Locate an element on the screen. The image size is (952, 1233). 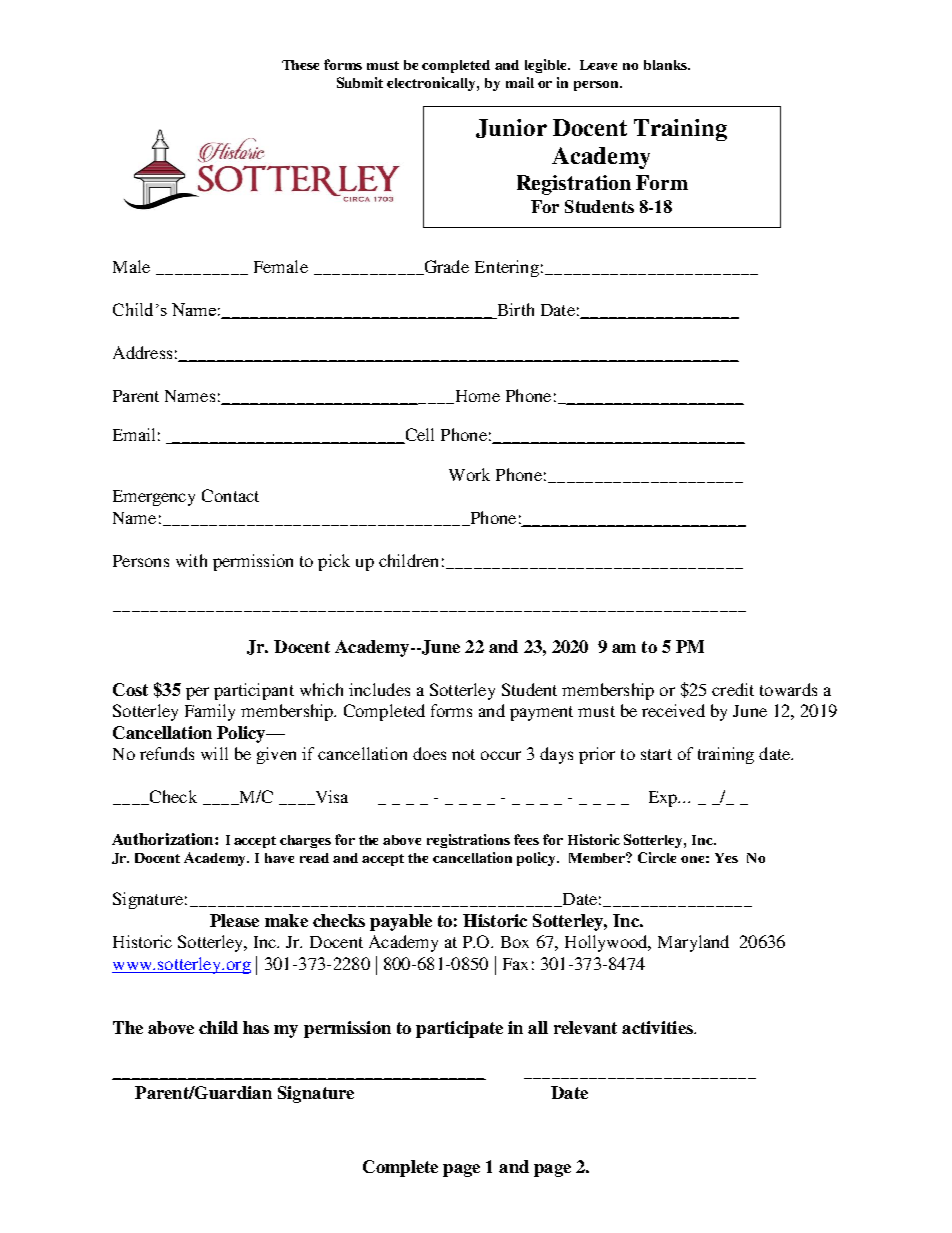
Junior is located at coordinates (511, 128).
